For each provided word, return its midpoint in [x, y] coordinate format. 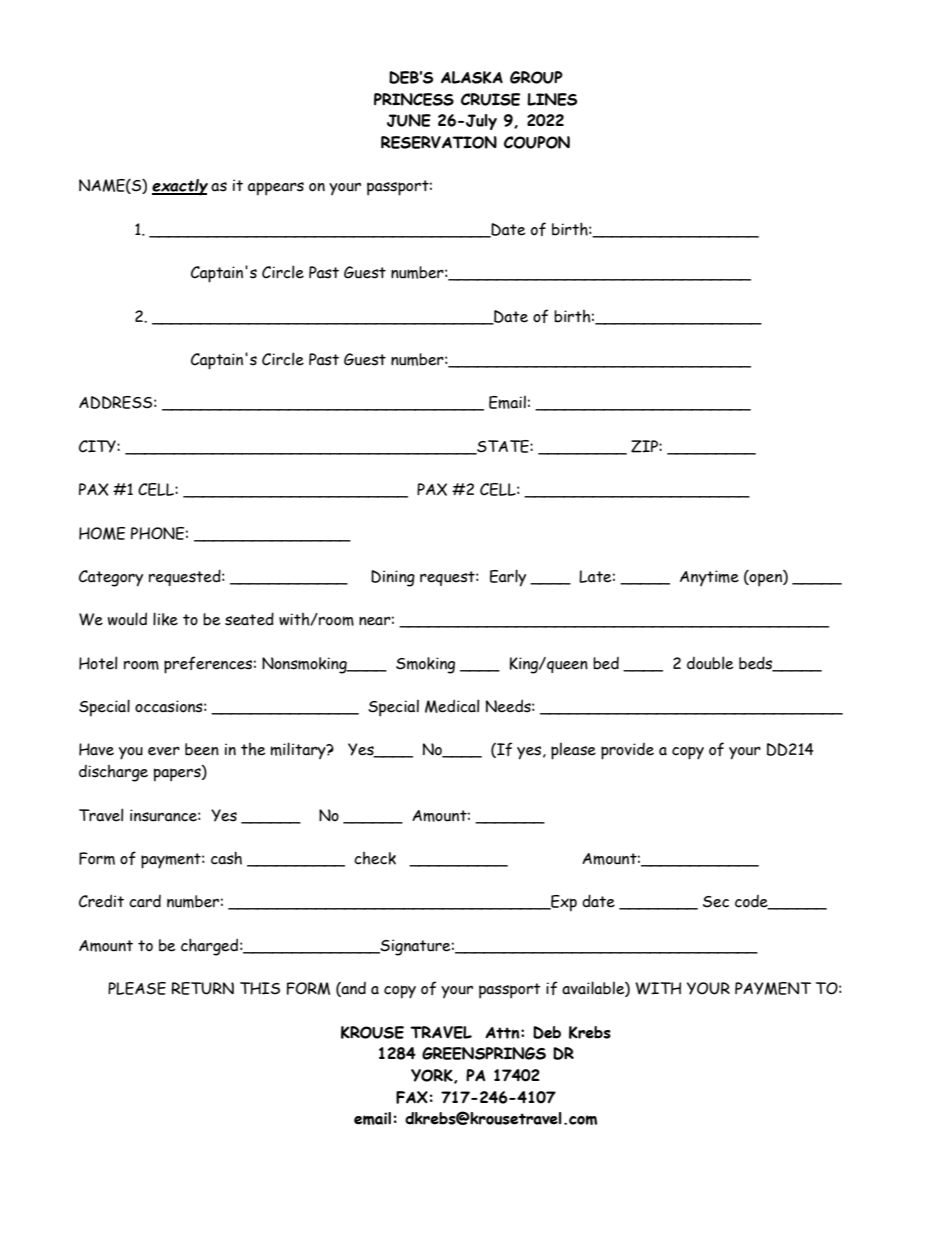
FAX [412, 1097]
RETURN [202, 988]
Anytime [709, 578]
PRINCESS [414, 99]
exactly [180, 187]
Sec [716, 902]
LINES [552, 99]
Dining [393, 578]
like [165, 619]
